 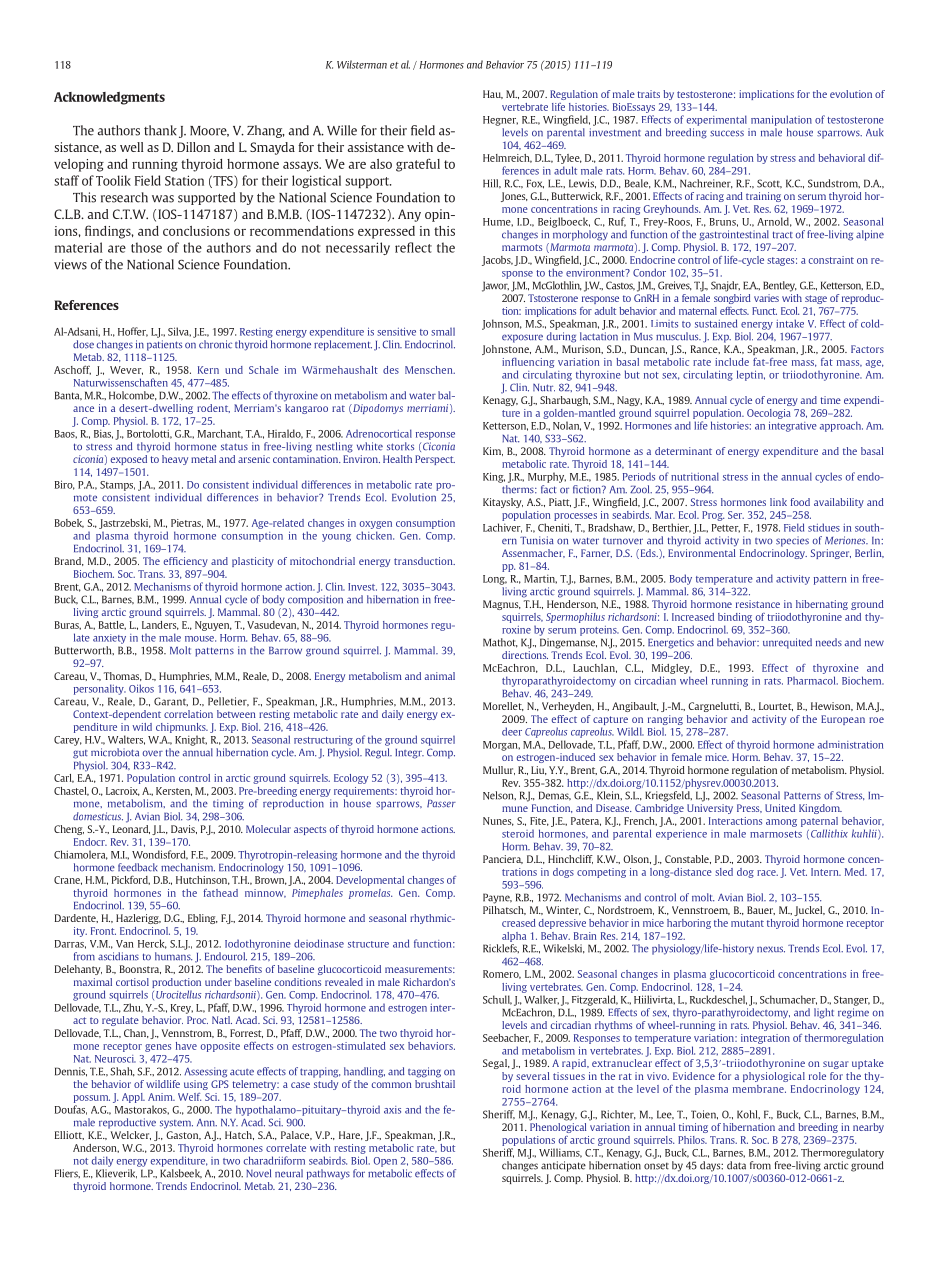 I want to click on Open, so click(x=385, y=1162).
